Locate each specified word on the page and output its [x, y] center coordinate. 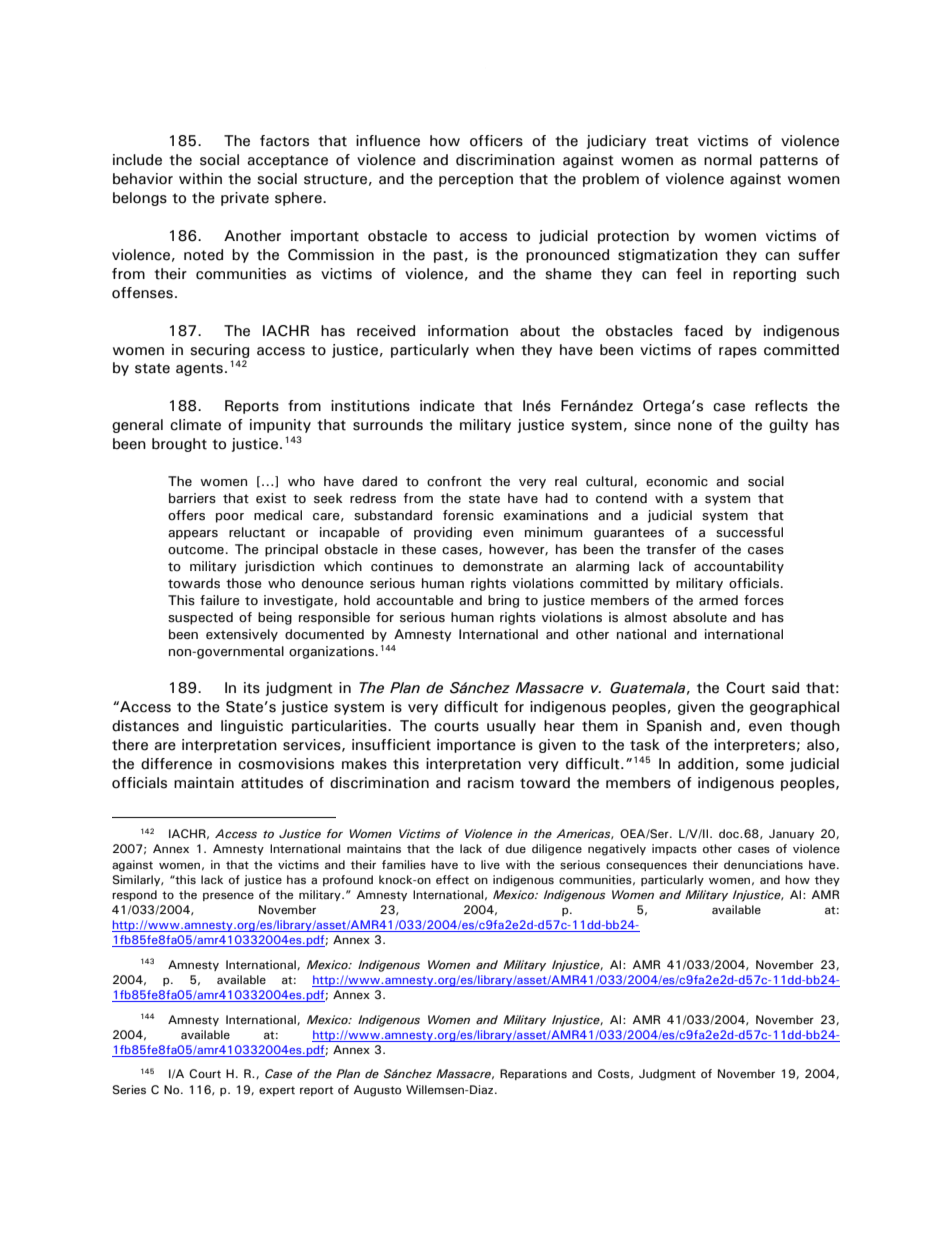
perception [476, 180]
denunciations [763, 865]
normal [728, 160]
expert [277, 1091]
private [245, 199]
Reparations [533, 1074]
